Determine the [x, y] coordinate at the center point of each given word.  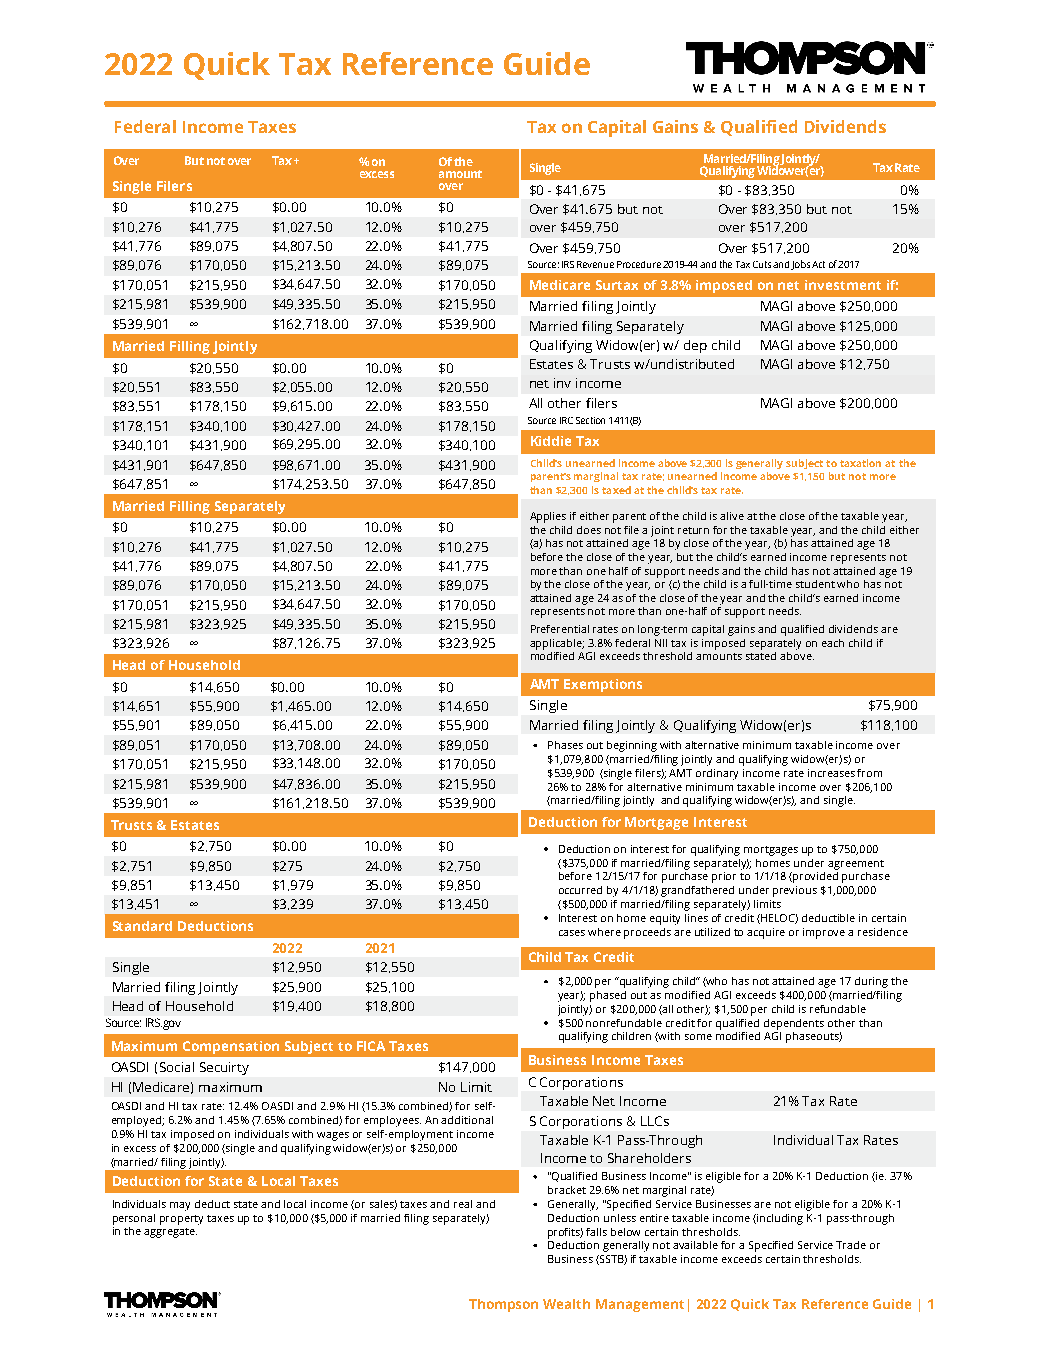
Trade [851, 1245]
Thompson [503, 1305]
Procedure [639, 264]
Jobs [800, 265]
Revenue [595, 264]
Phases [565, 745]
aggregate [170, 1233]
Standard [142, 926]
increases [831, 773]
